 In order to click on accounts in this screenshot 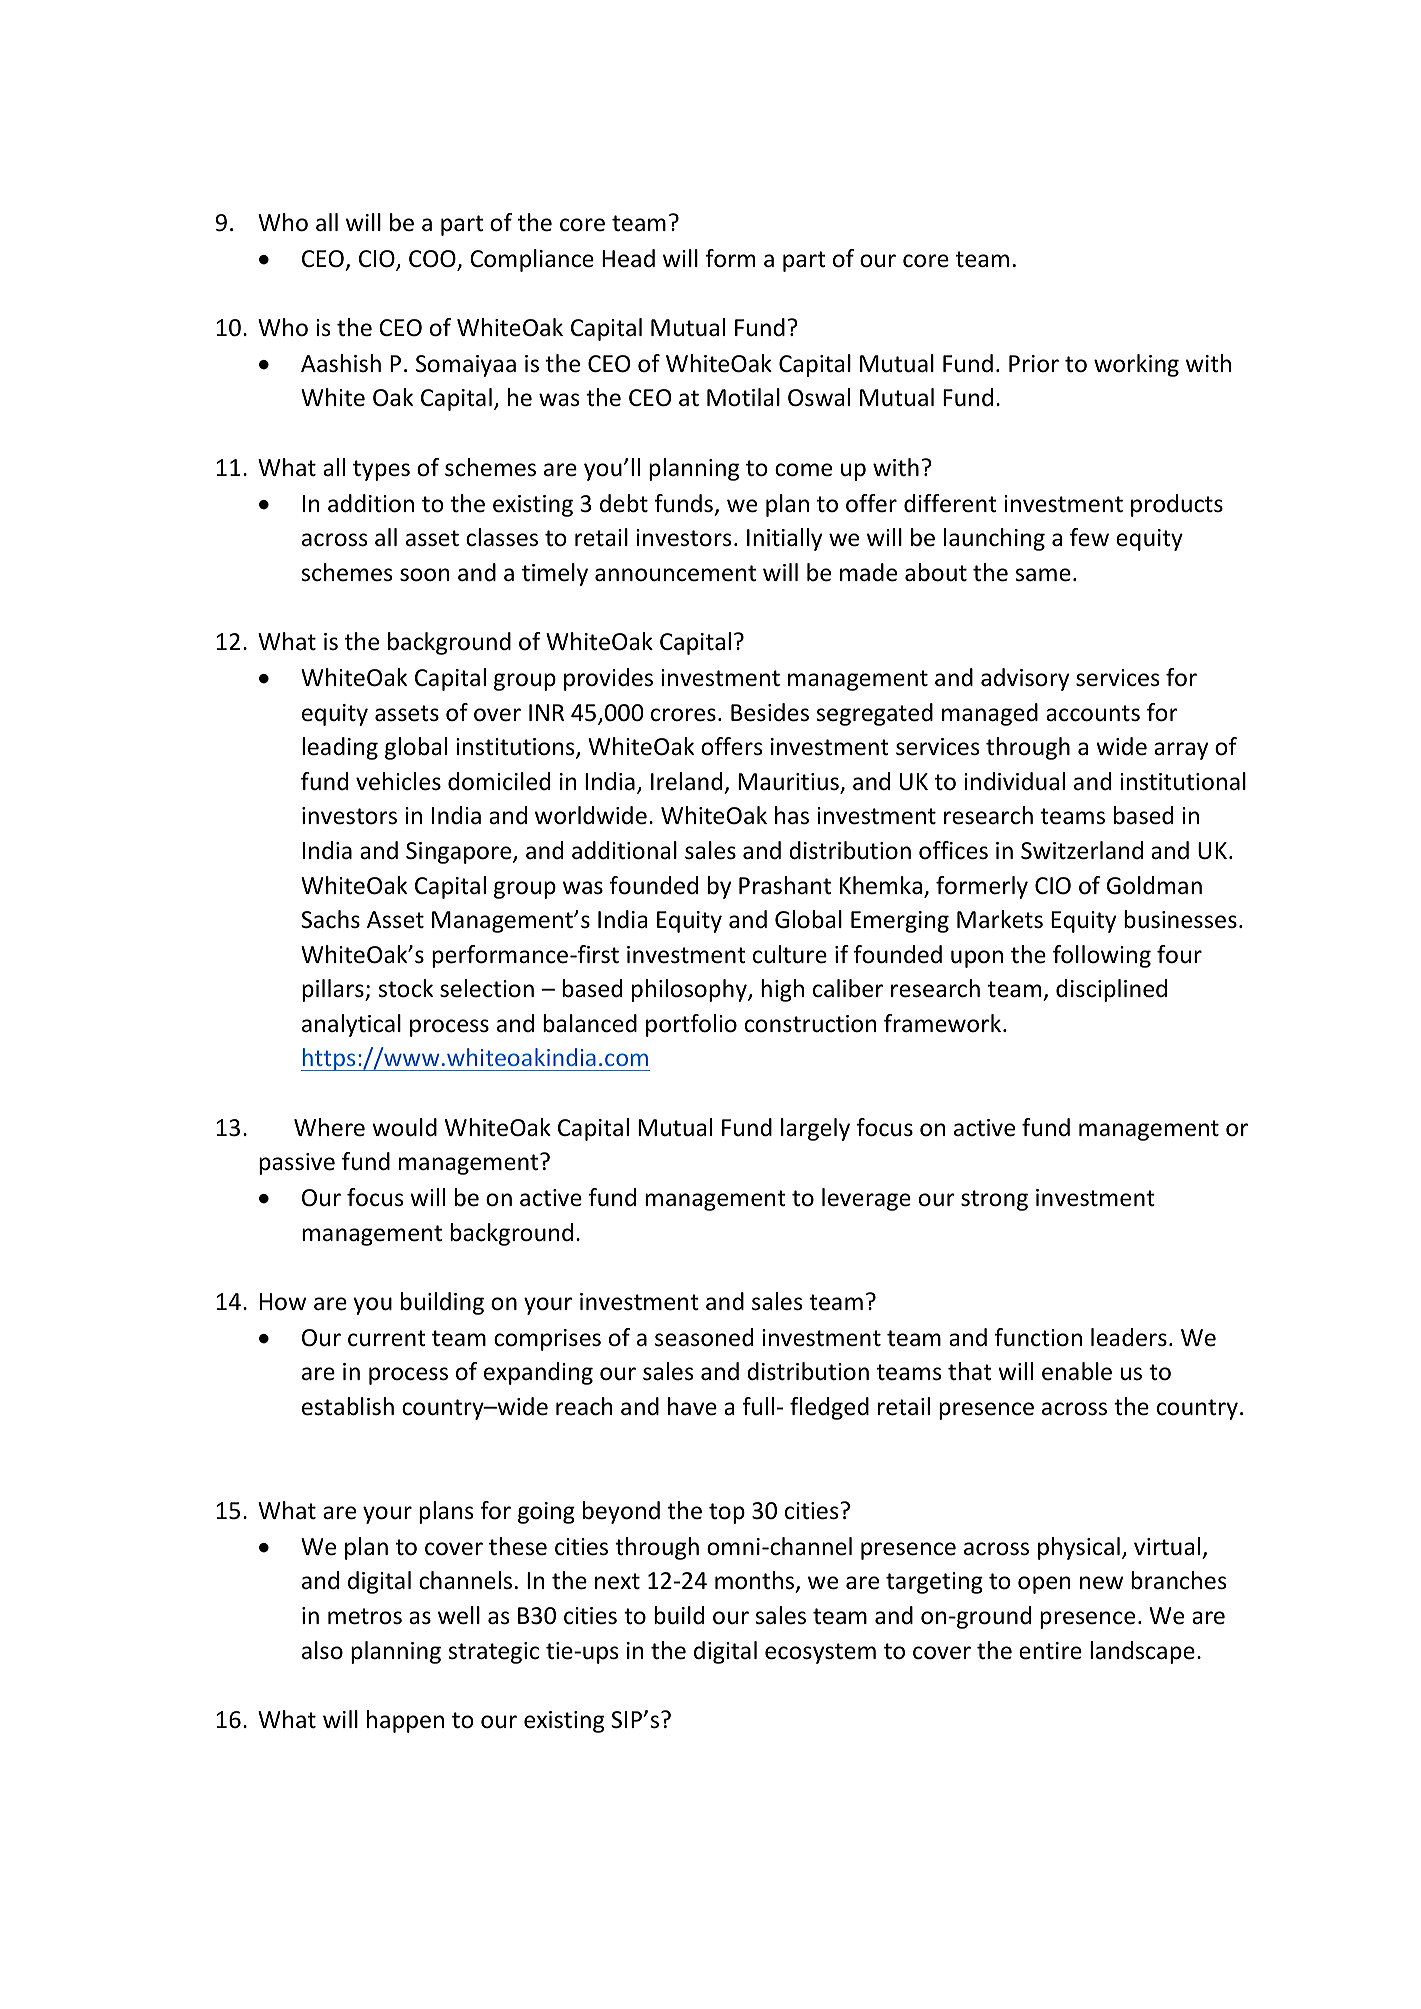, I will do `click(1093, 713)`.
